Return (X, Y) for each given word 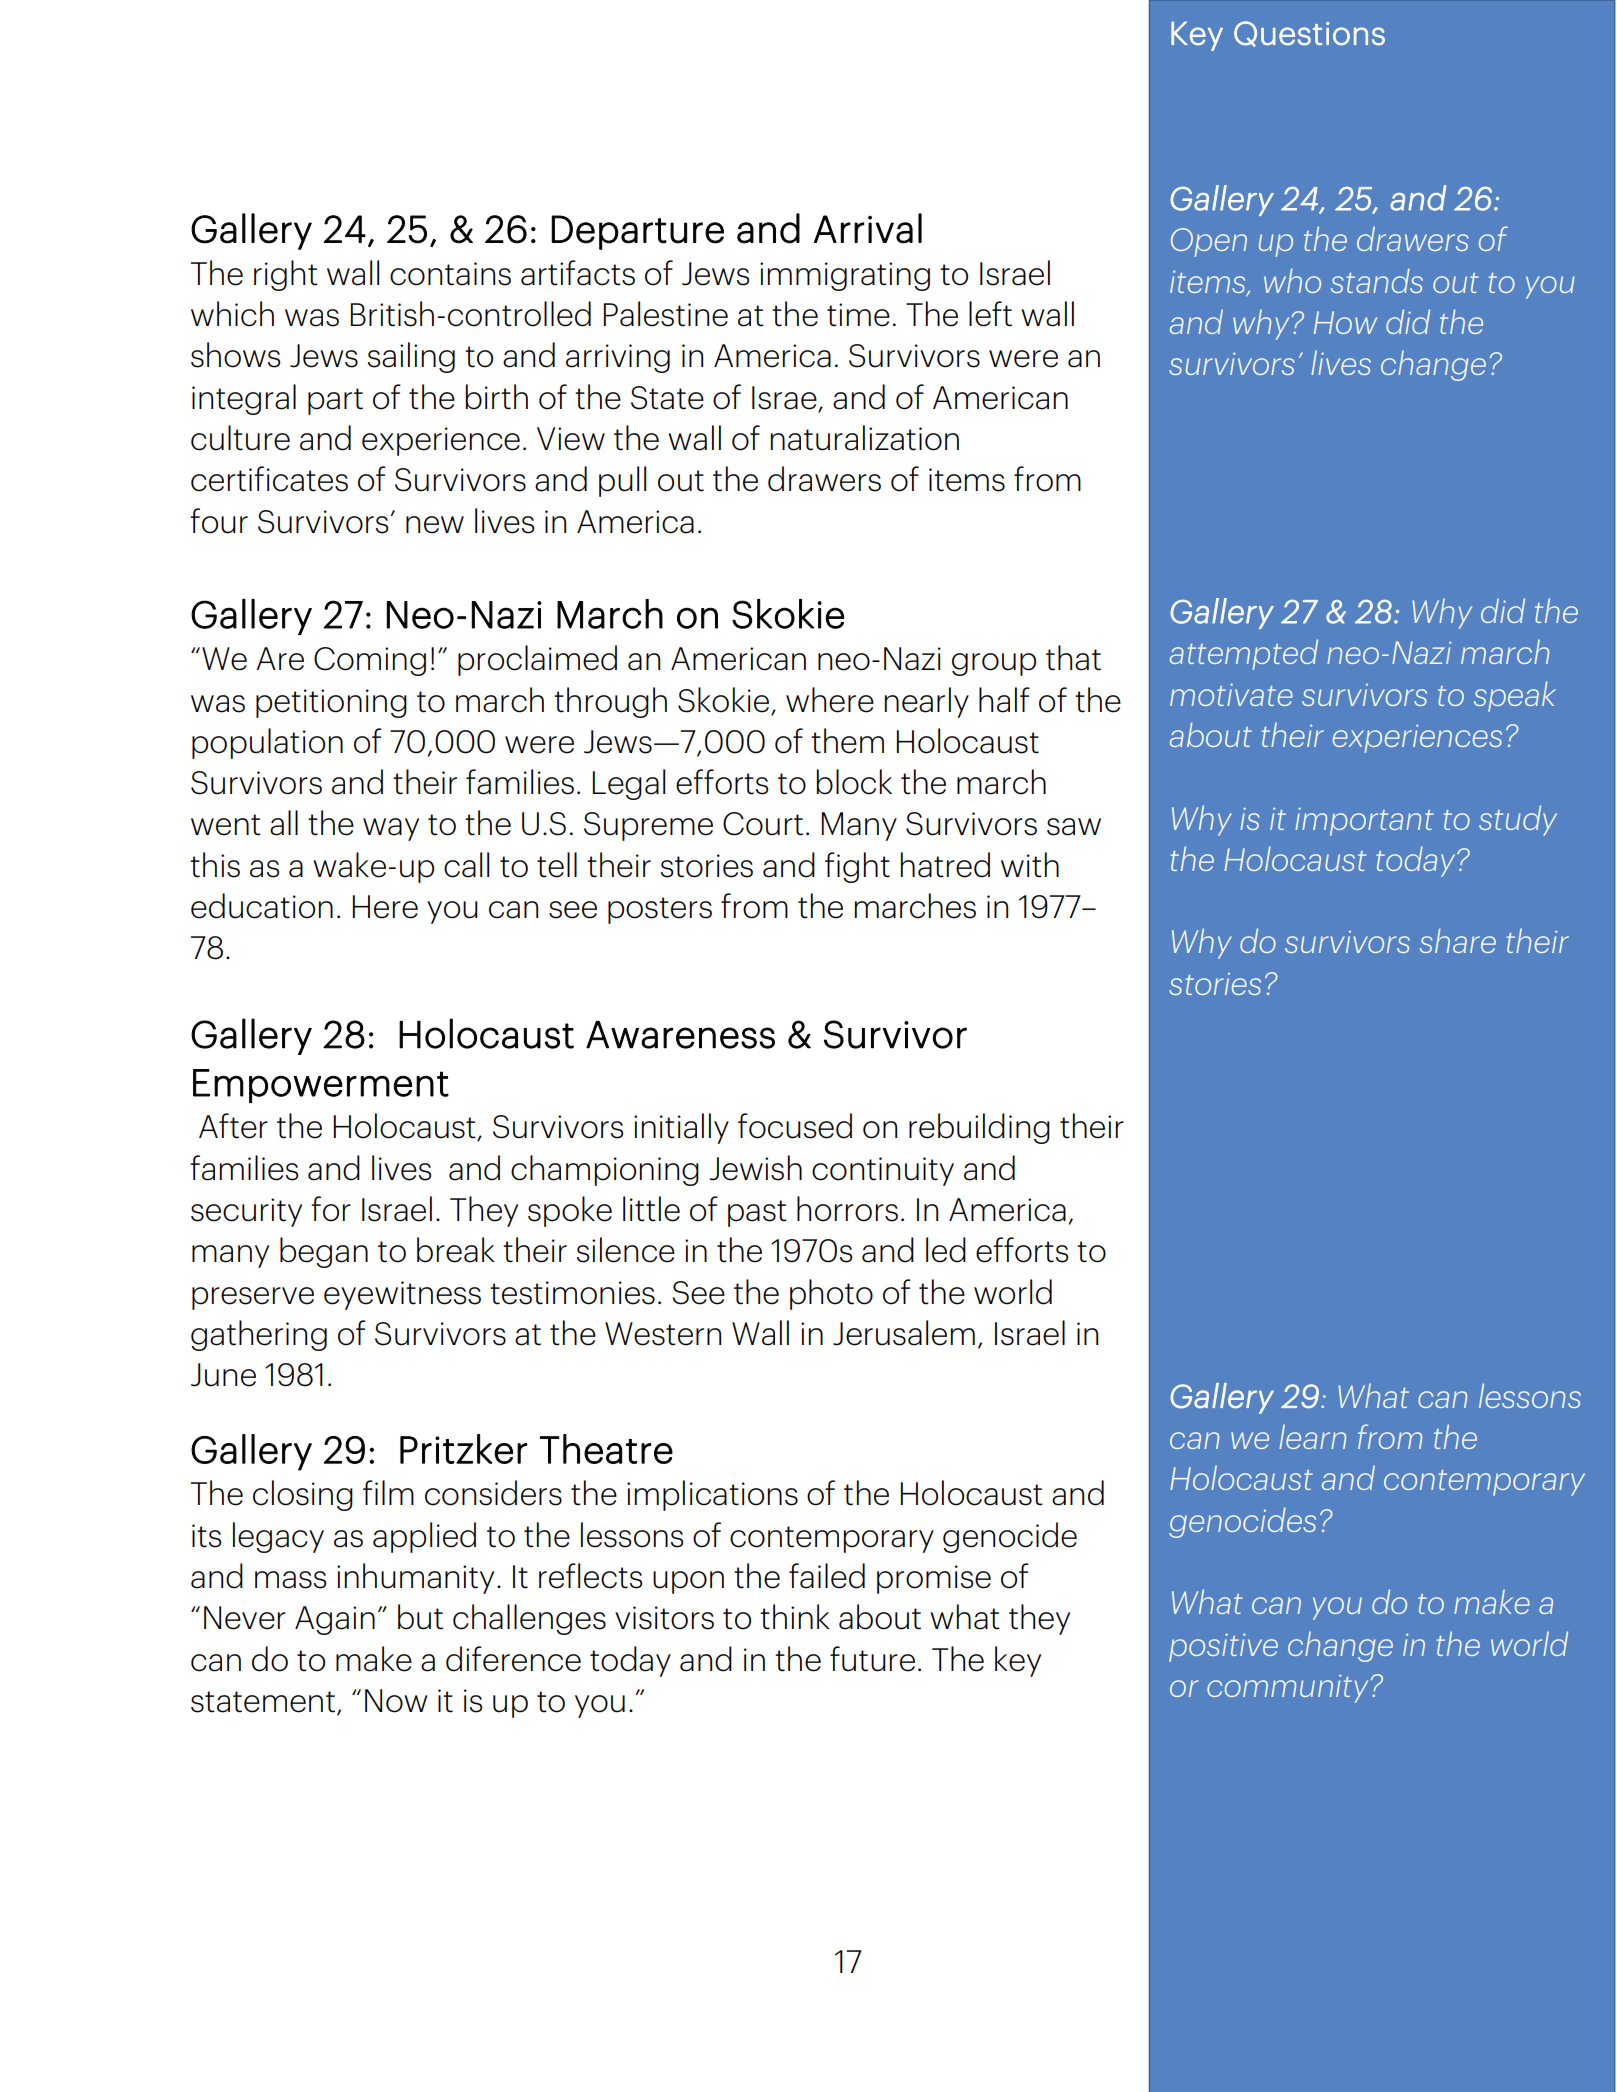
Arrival (868, 228)
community (1287, 1688)
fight (857, 867)
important (1364, 821)
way (391, 829)
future (872, 1659)
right (286, 275)
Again (335, 1620)
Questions (1309, 34)
